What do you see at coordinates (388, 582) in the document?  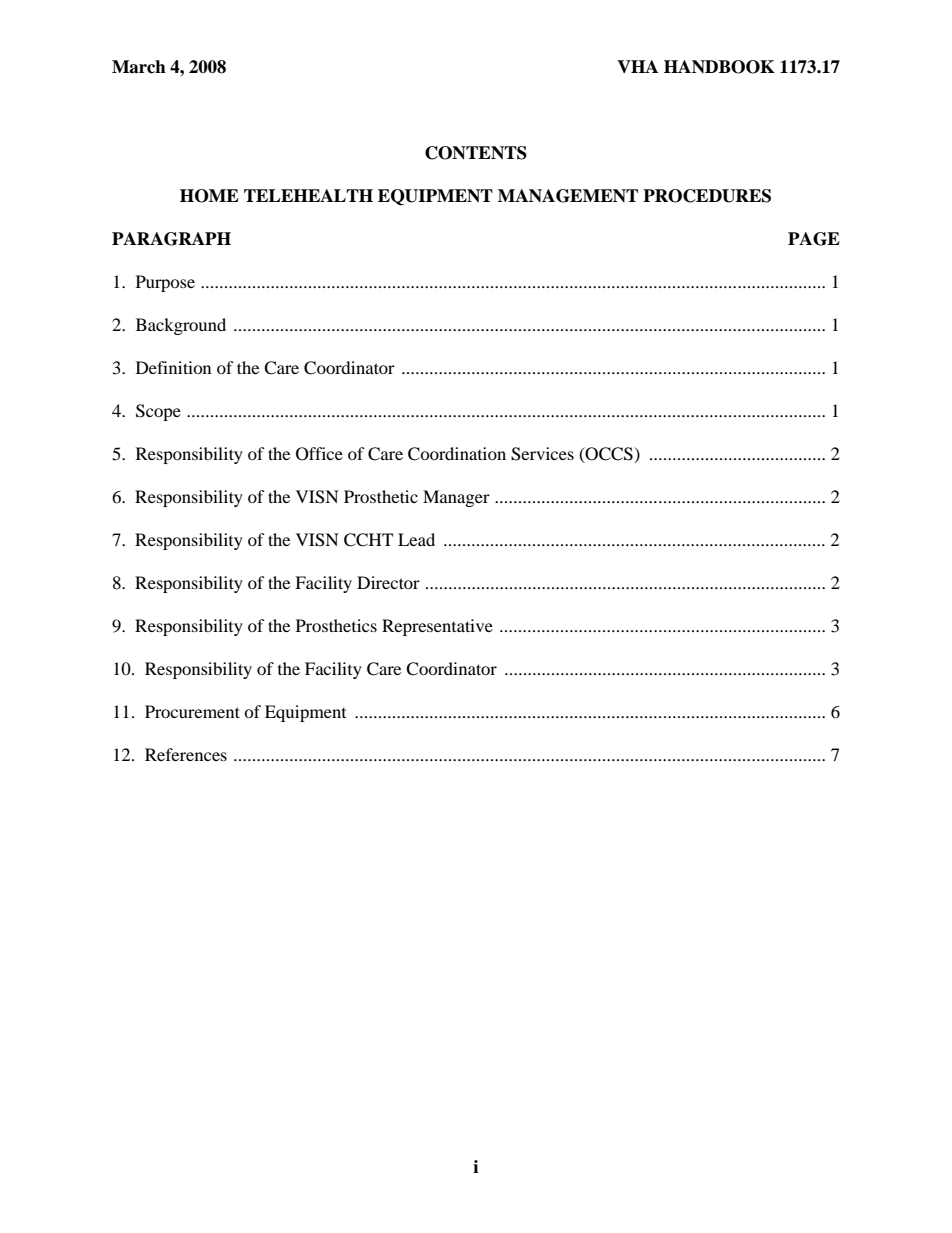 I see `Director` at bounding box center [388, 582].
